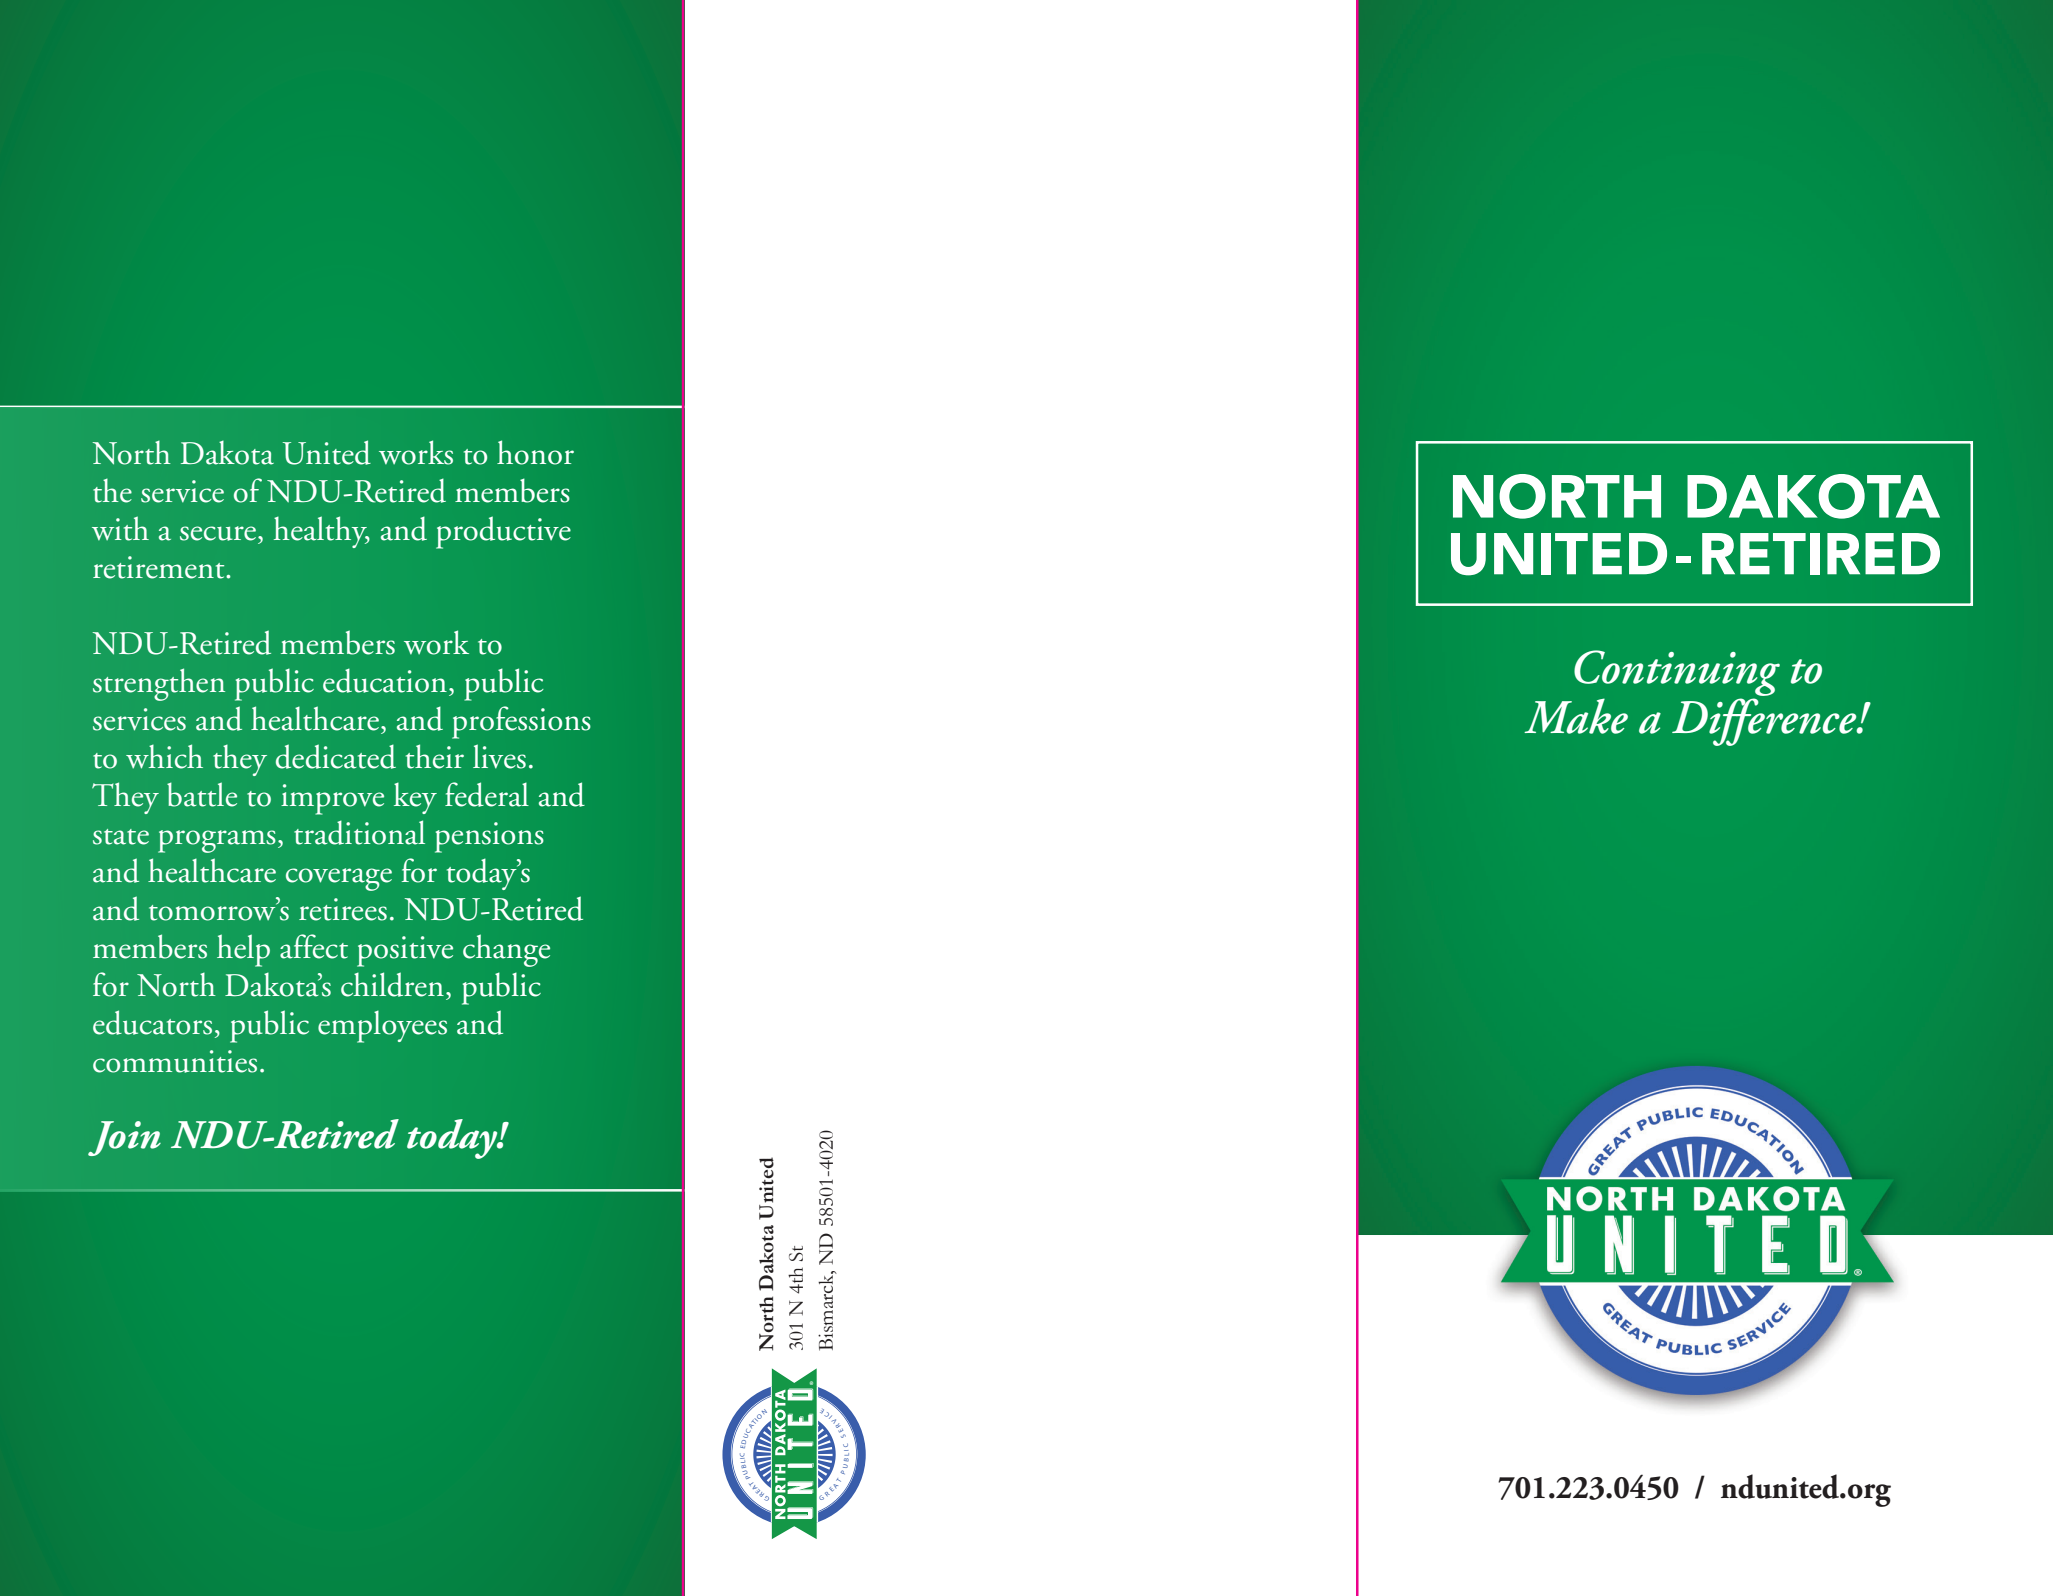  What do you see at coordinates (535, 452) in the page?
I see `honor` at bounding box center [535, 452].
